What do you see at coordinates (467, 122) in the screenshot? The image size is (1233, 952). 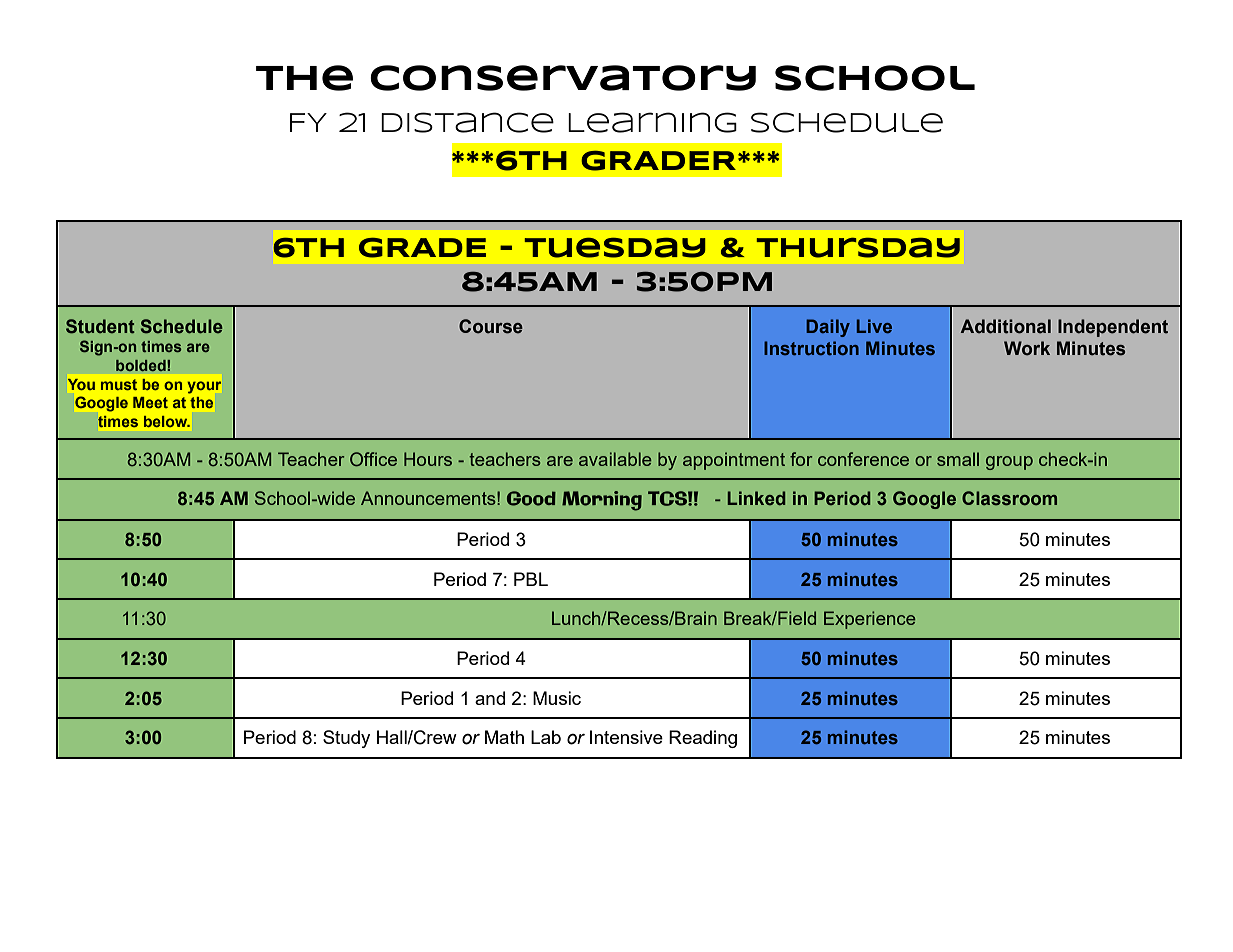 I see `Distance` at bounding box center [467, 122].
